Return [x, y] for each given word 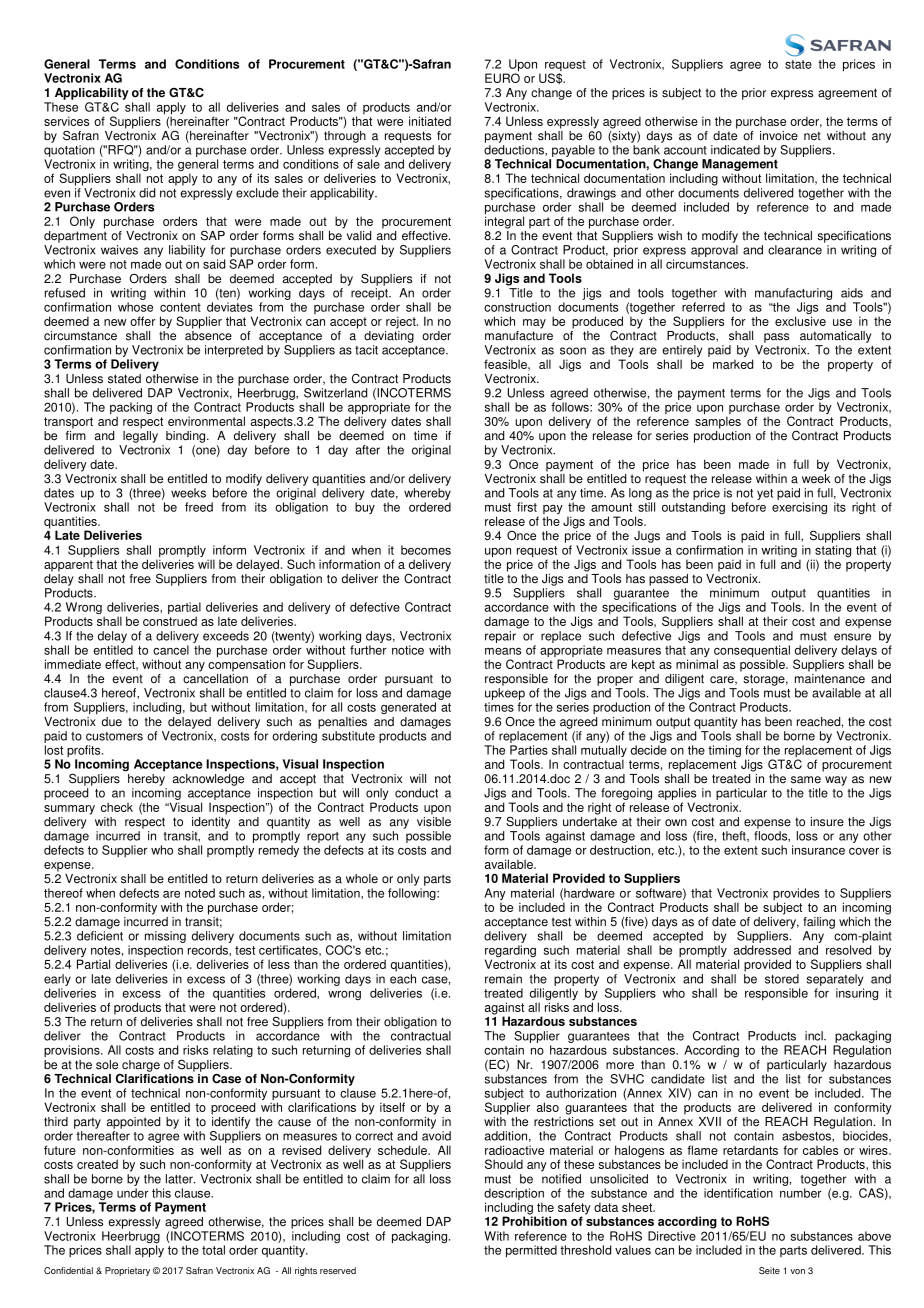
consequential [752, 652]
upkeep [505, 695]
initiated [430, 121]
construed [170, 621]
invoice [779, 136]
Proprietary [127, 1271]
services [66, 121]
